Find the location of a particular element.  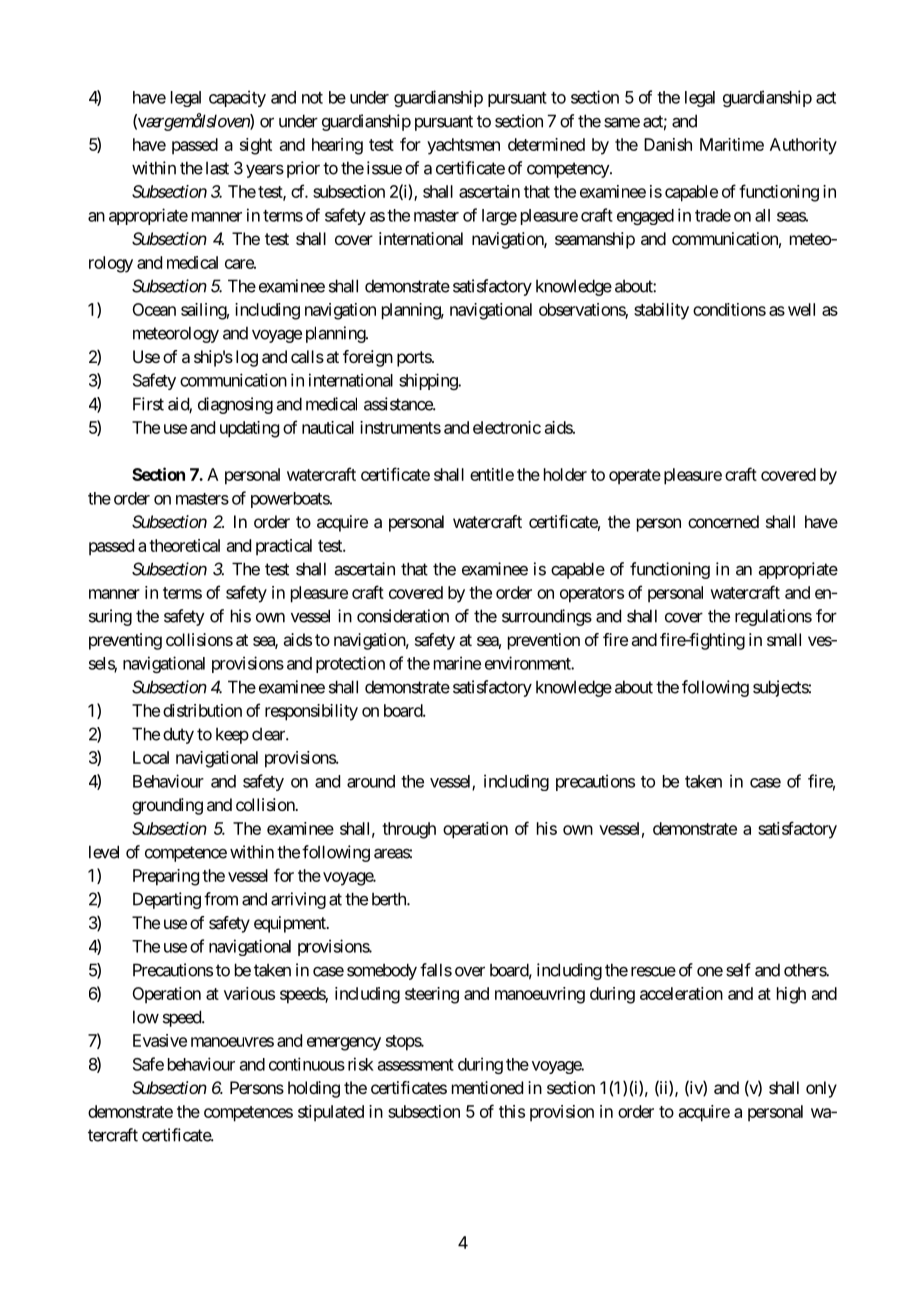

entitle is located at coordinates (492, 474).
